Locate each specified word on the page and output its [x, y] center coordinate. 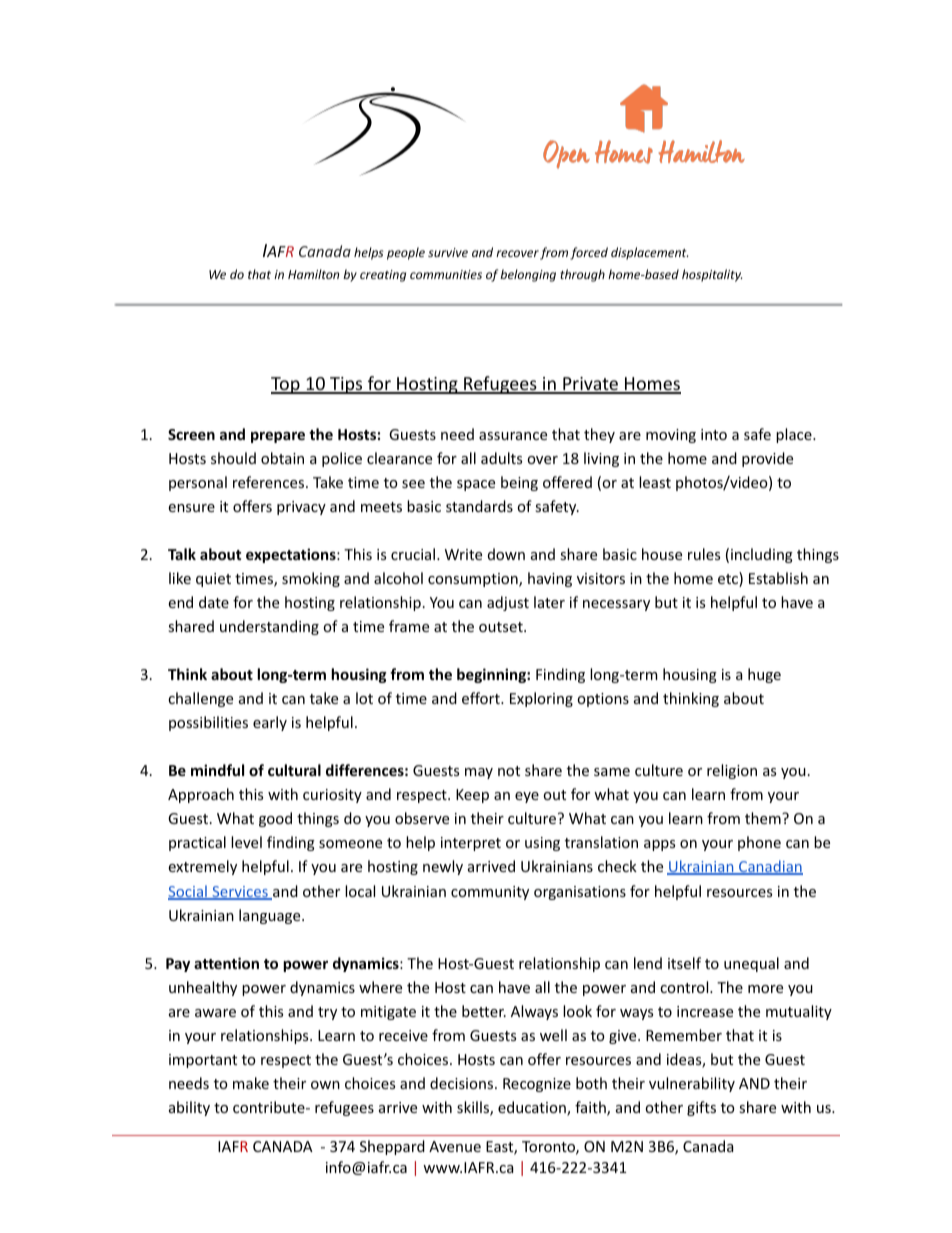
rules [704, 554]
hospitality [712, 275]
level [246, 842]
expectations [292, 555]
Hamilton [313, 274]
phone [759, 843]
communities [446, 274]
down [506, 554]
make [251, 1083]
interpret [471, 844]
